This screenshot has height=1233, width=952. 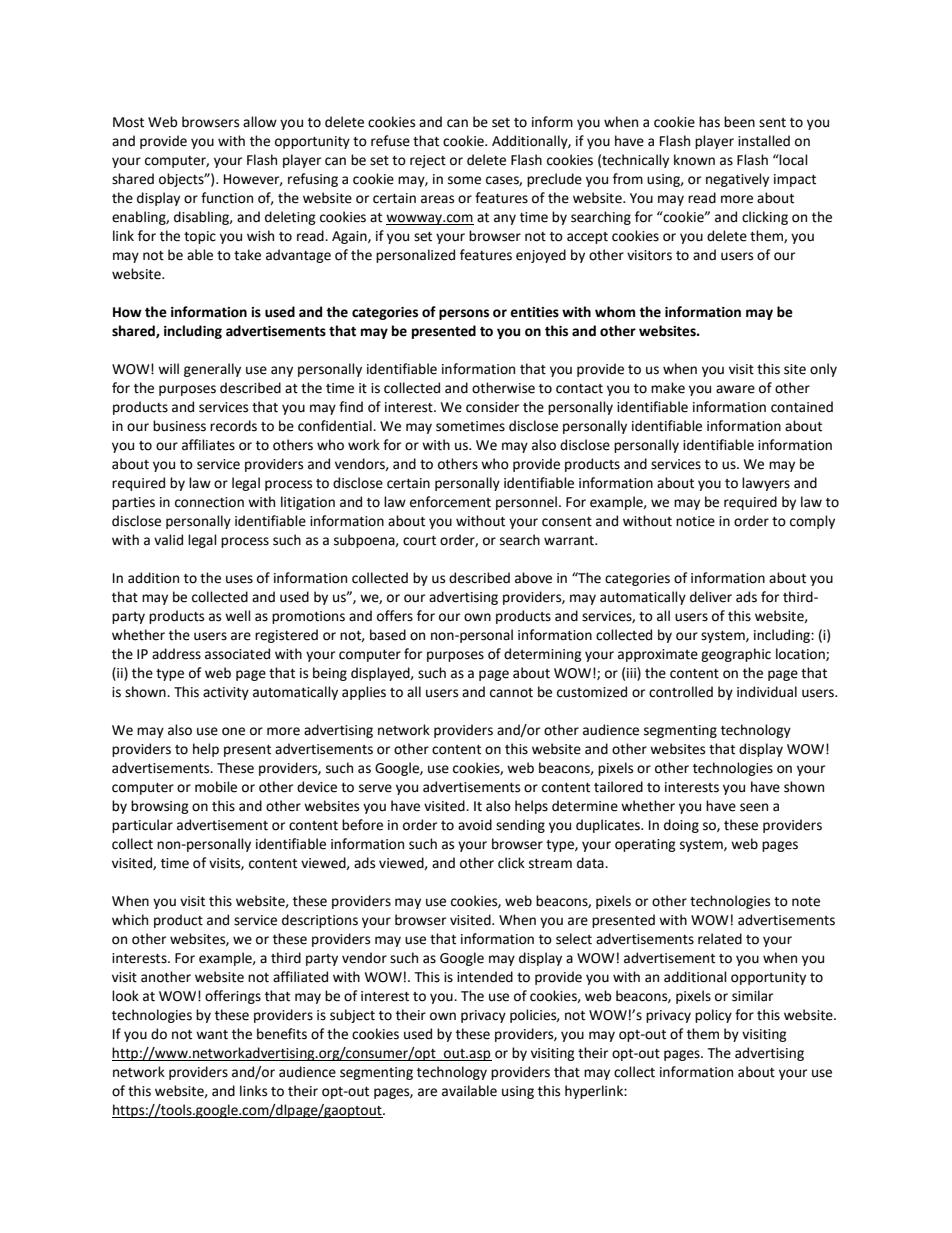 I want to click on cannot, so click(x=511, y=693).
